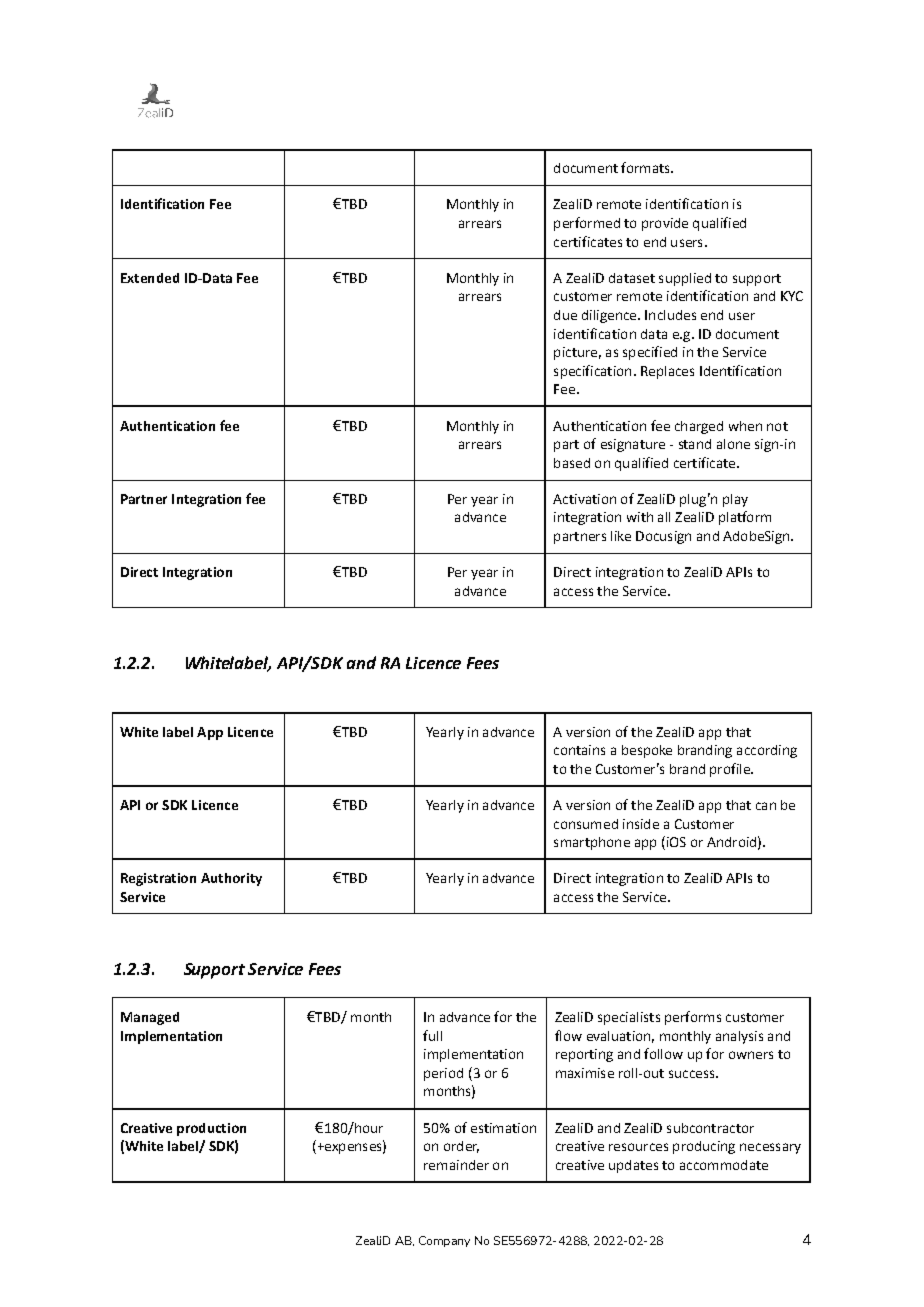  Describe the element at coordinates (587, 224) in the document. I see `performed` at that location.
